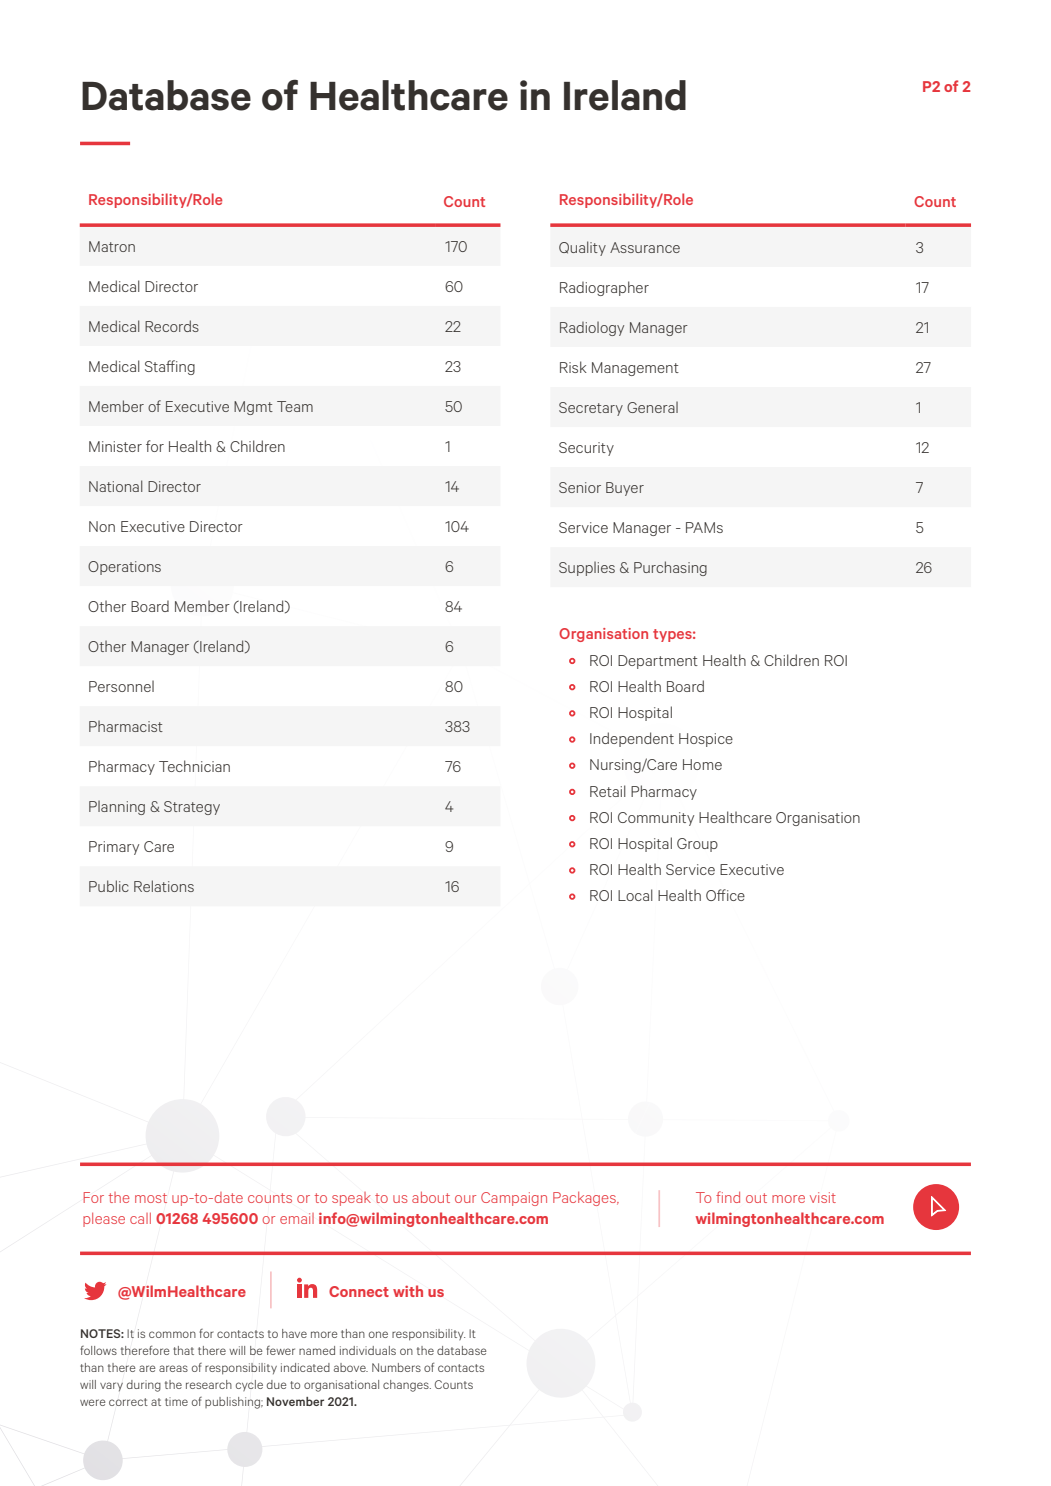  Describe the element at coordinates (582, 248) in the image. I see `Quality` at that location.
